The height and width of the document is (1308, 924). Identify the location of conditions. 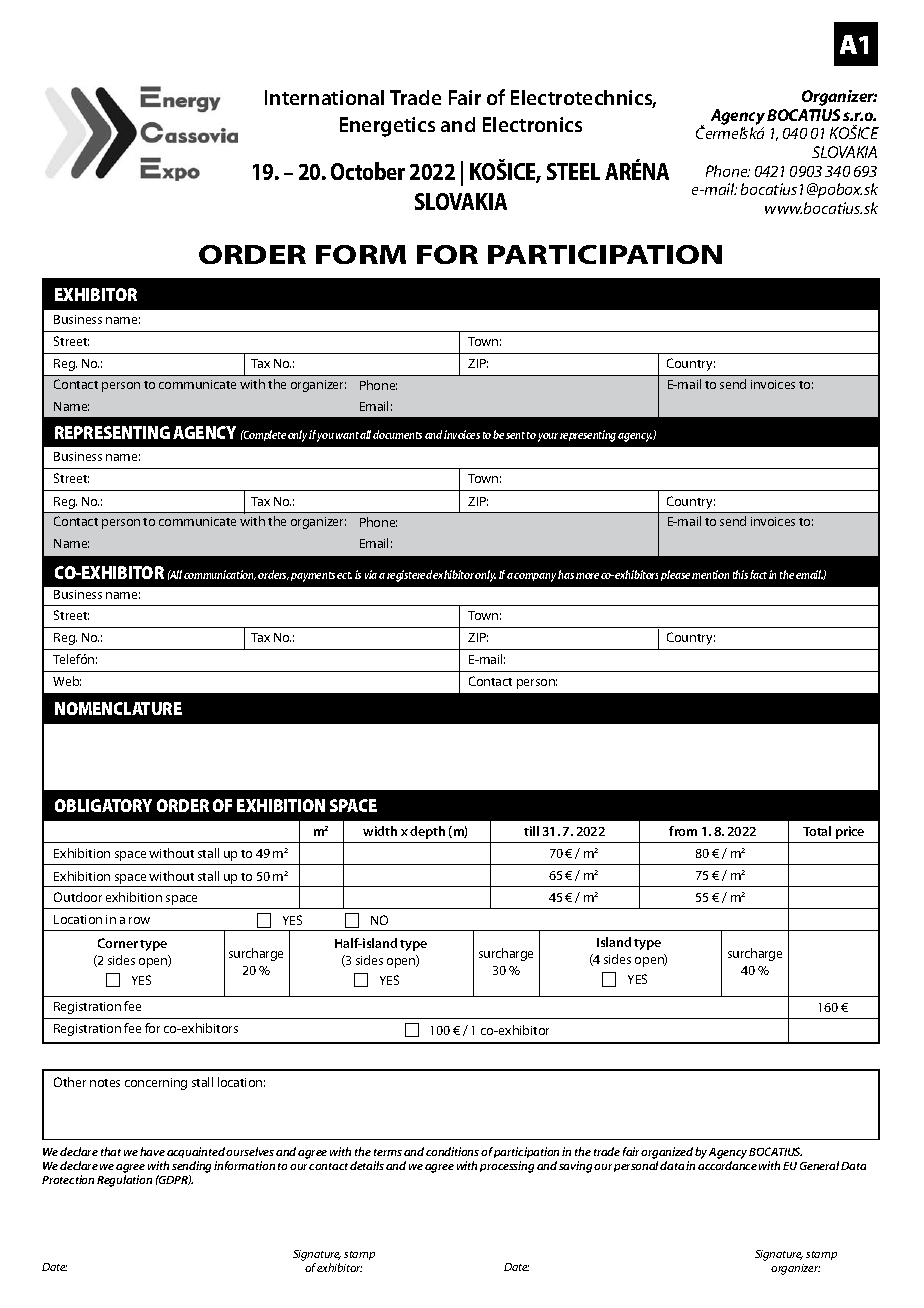
(452, 1151).
